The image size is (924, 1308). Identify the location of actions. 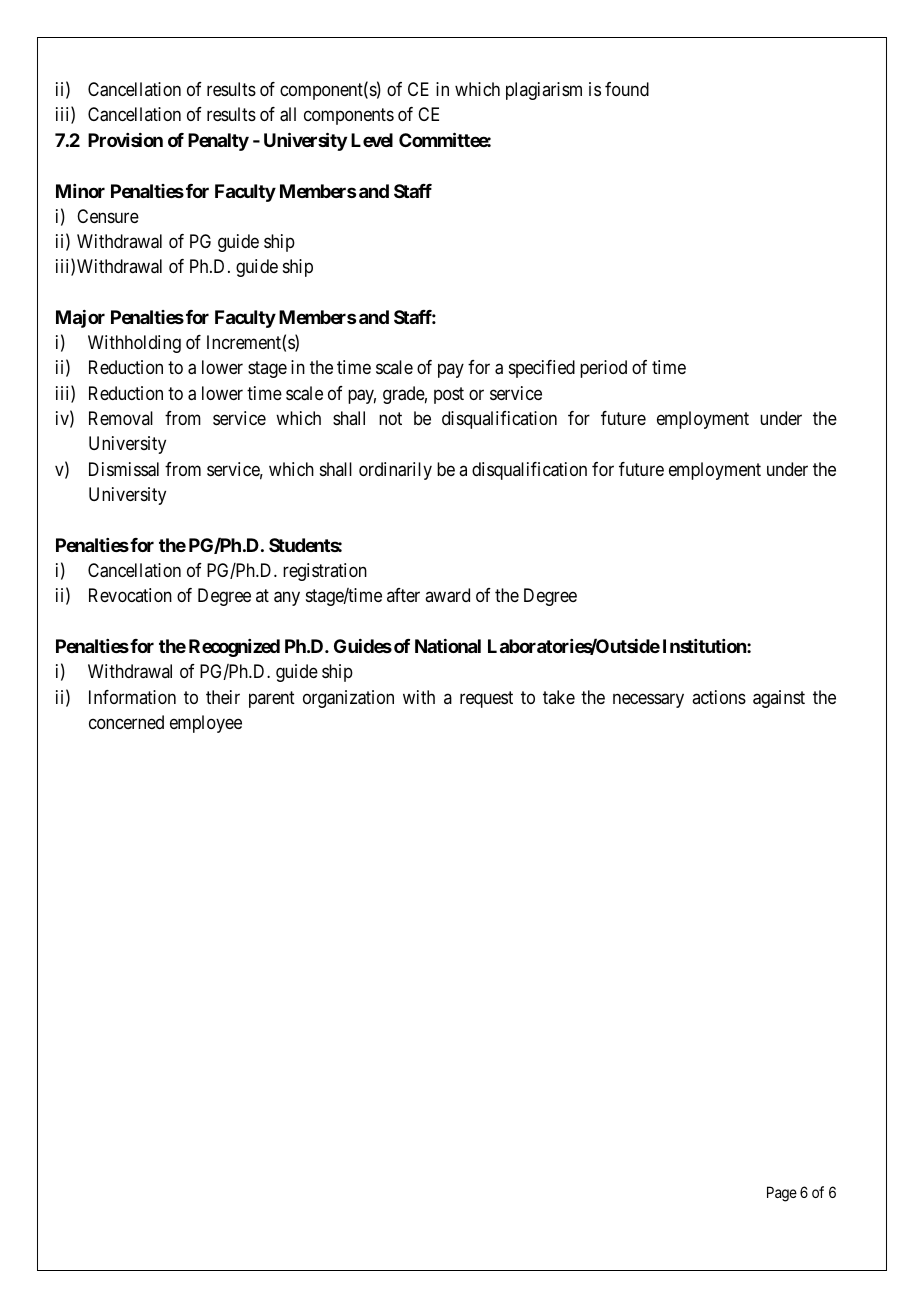
(719, 697).
